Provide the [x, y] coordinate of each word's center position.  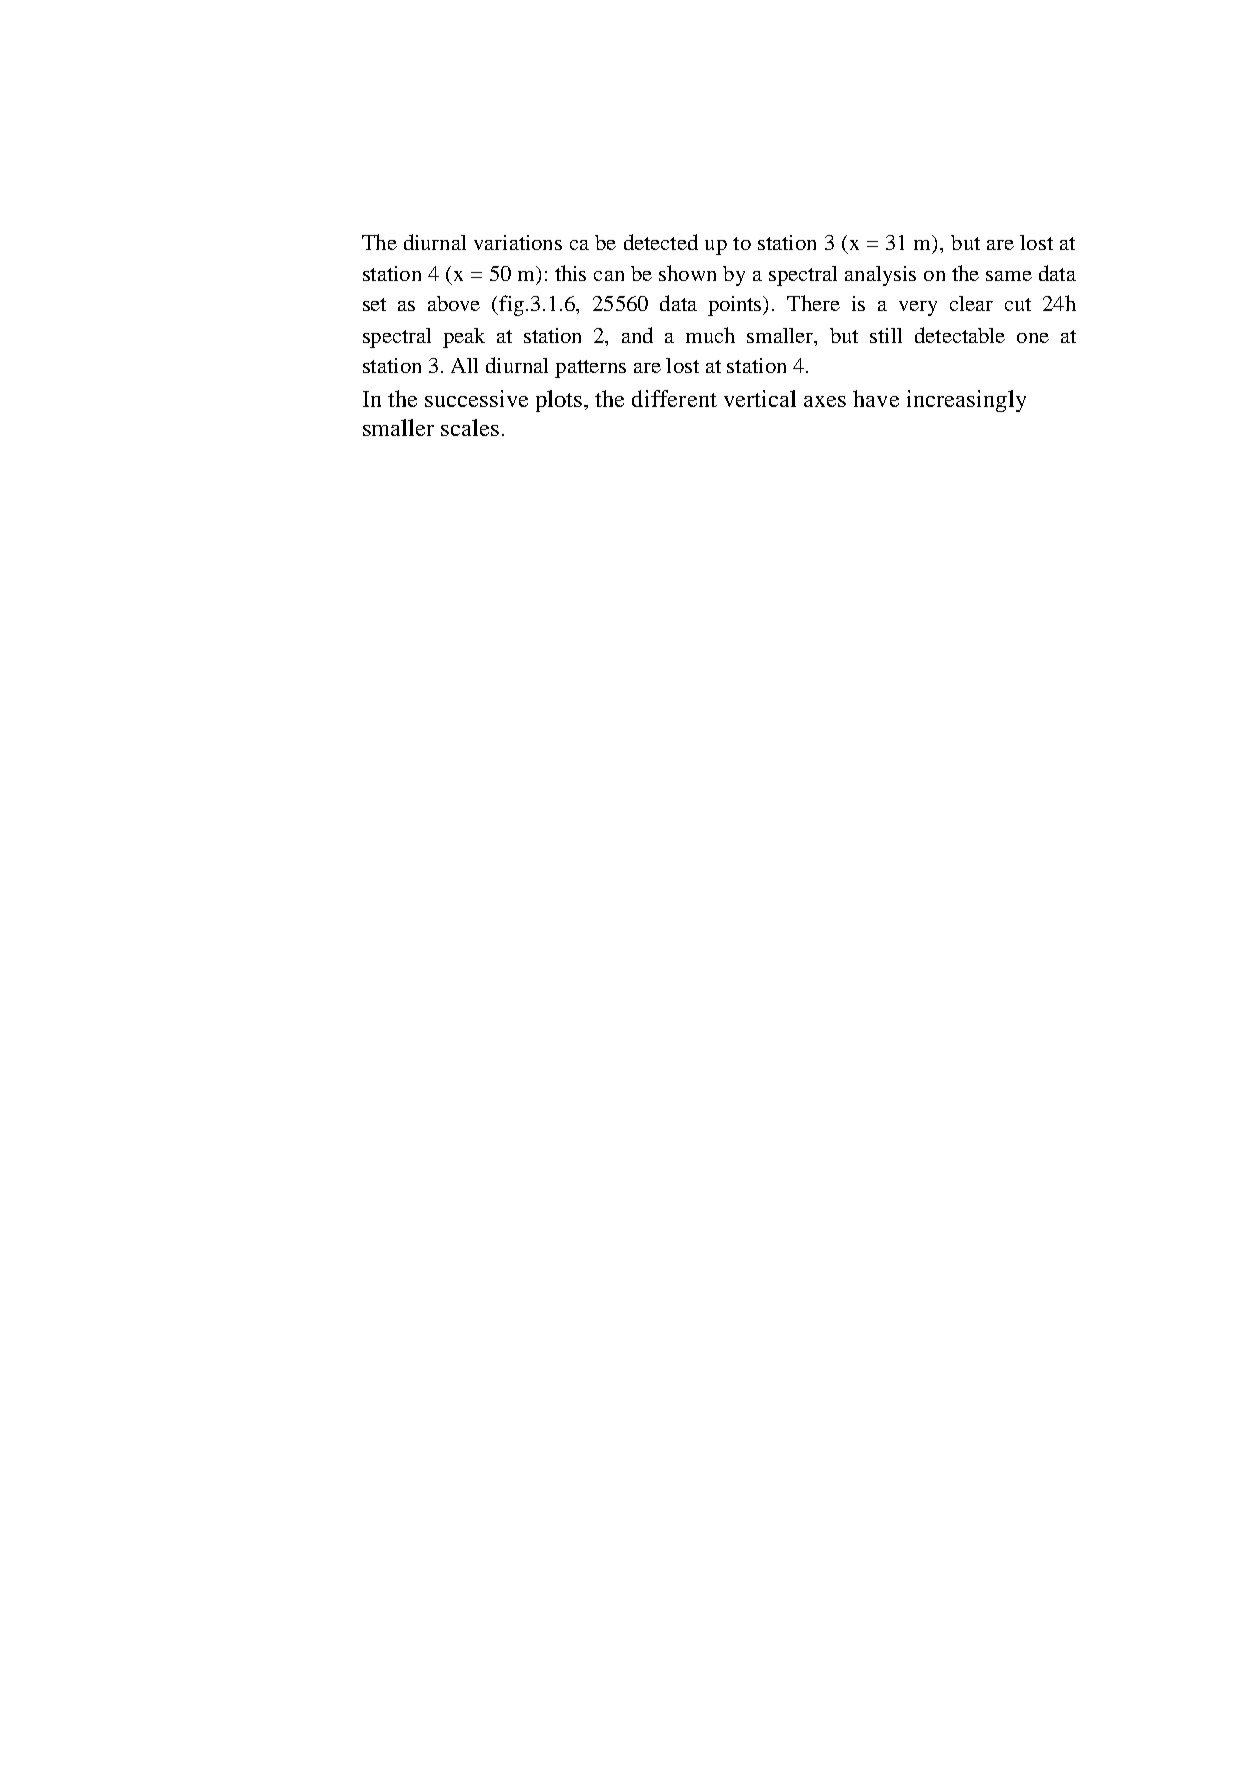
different [674, 398]
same [1009, 276]
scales [470, 427]
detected [661, 242]
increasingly [966, 401]
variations [518, 242]
